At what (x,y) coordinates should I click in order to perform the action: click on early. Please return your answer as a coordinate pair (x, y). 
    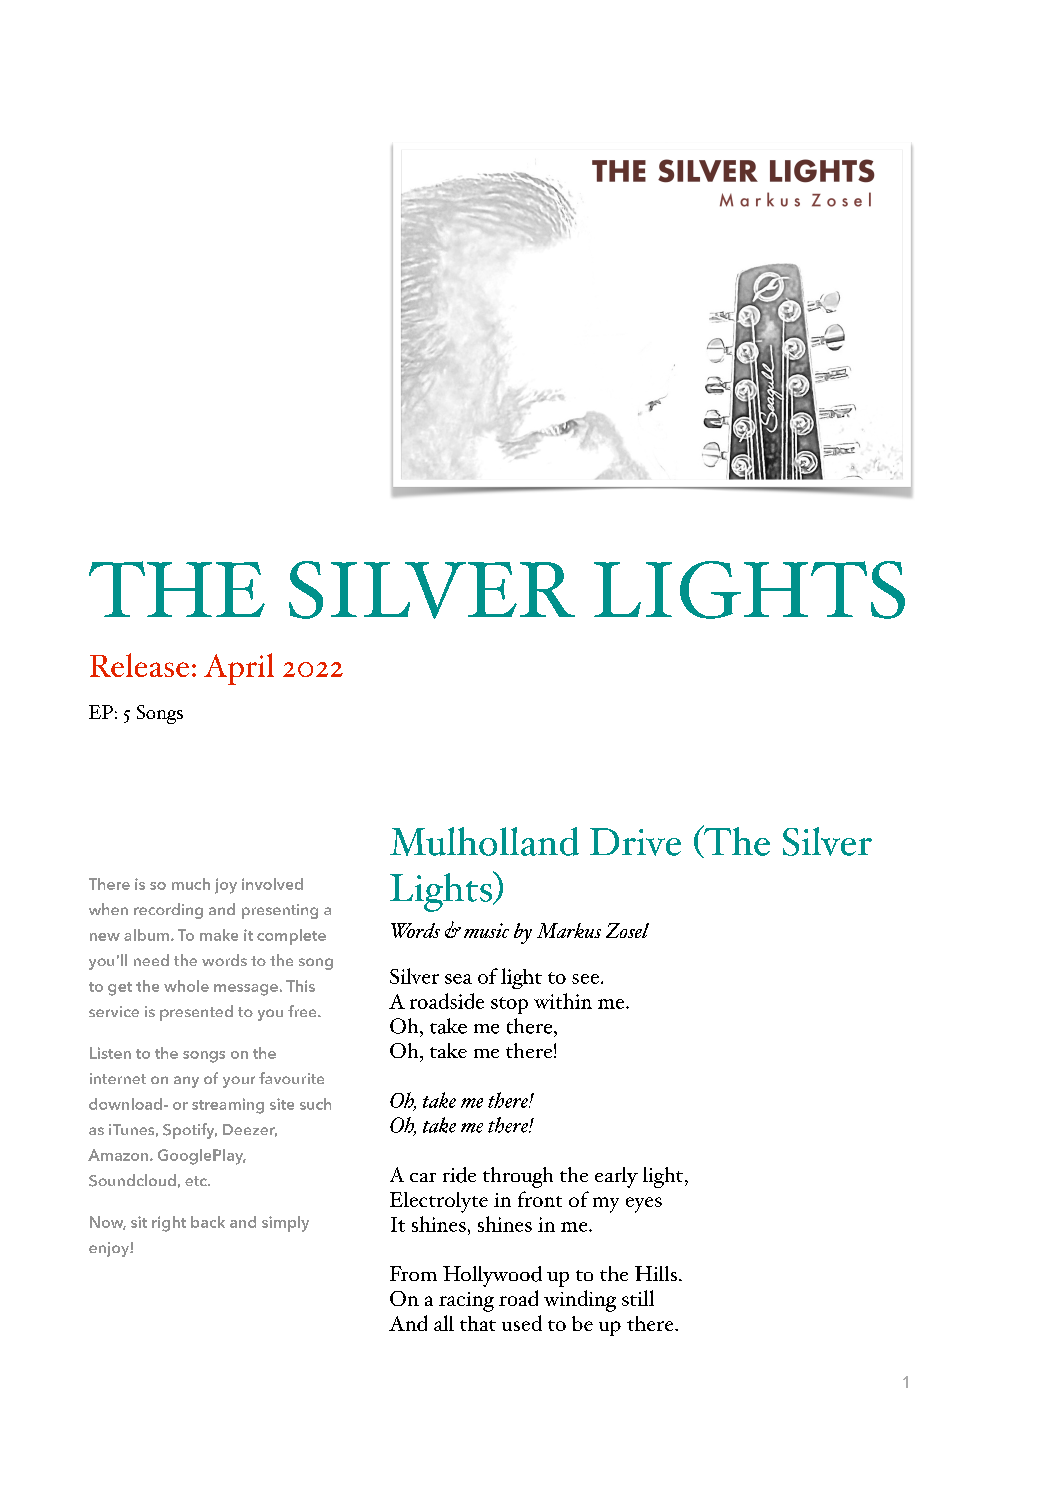
    Looking at the image, I should click on (616, 1177).
